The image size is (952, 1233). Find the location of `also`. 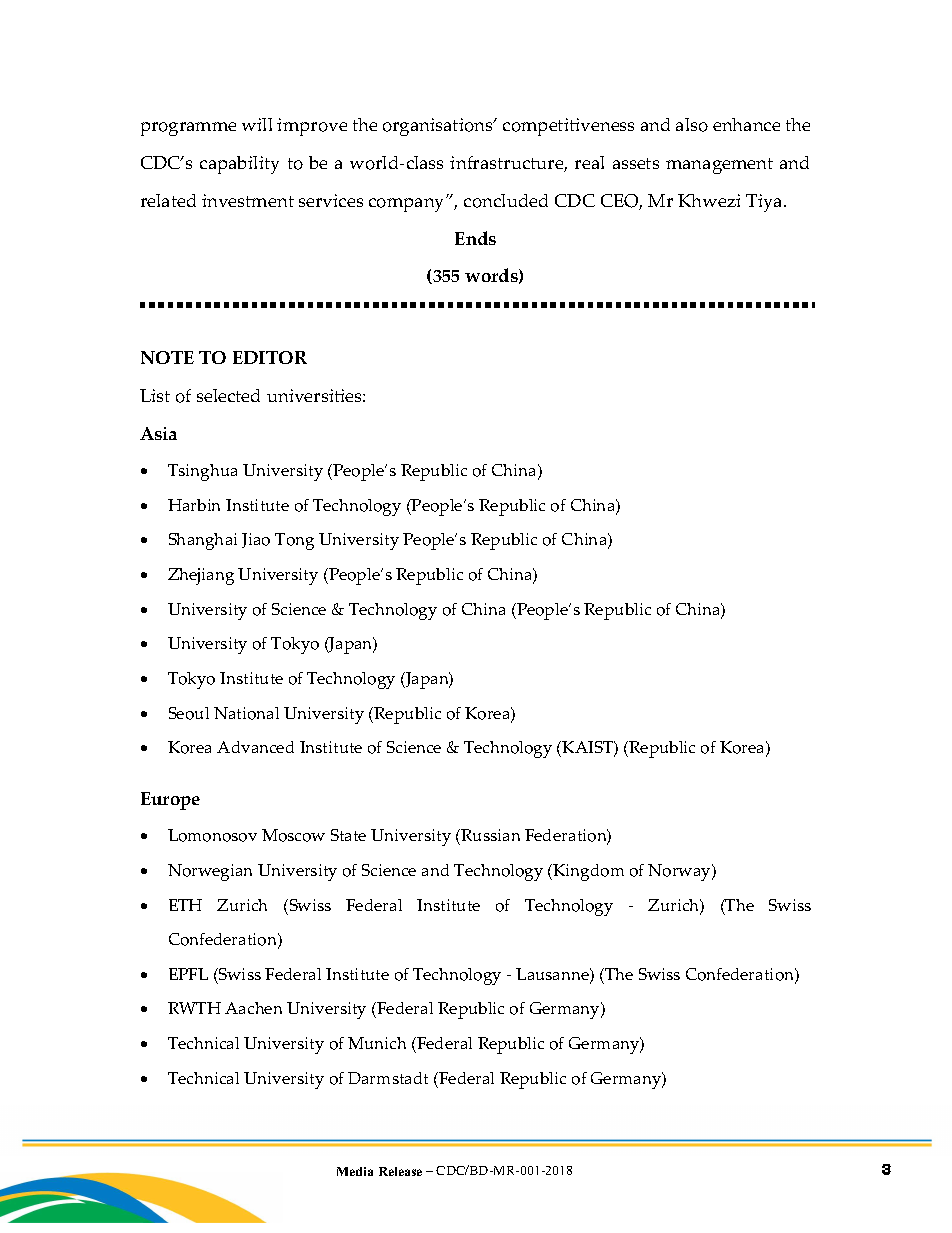

also is located at coordinates (692, 125).
